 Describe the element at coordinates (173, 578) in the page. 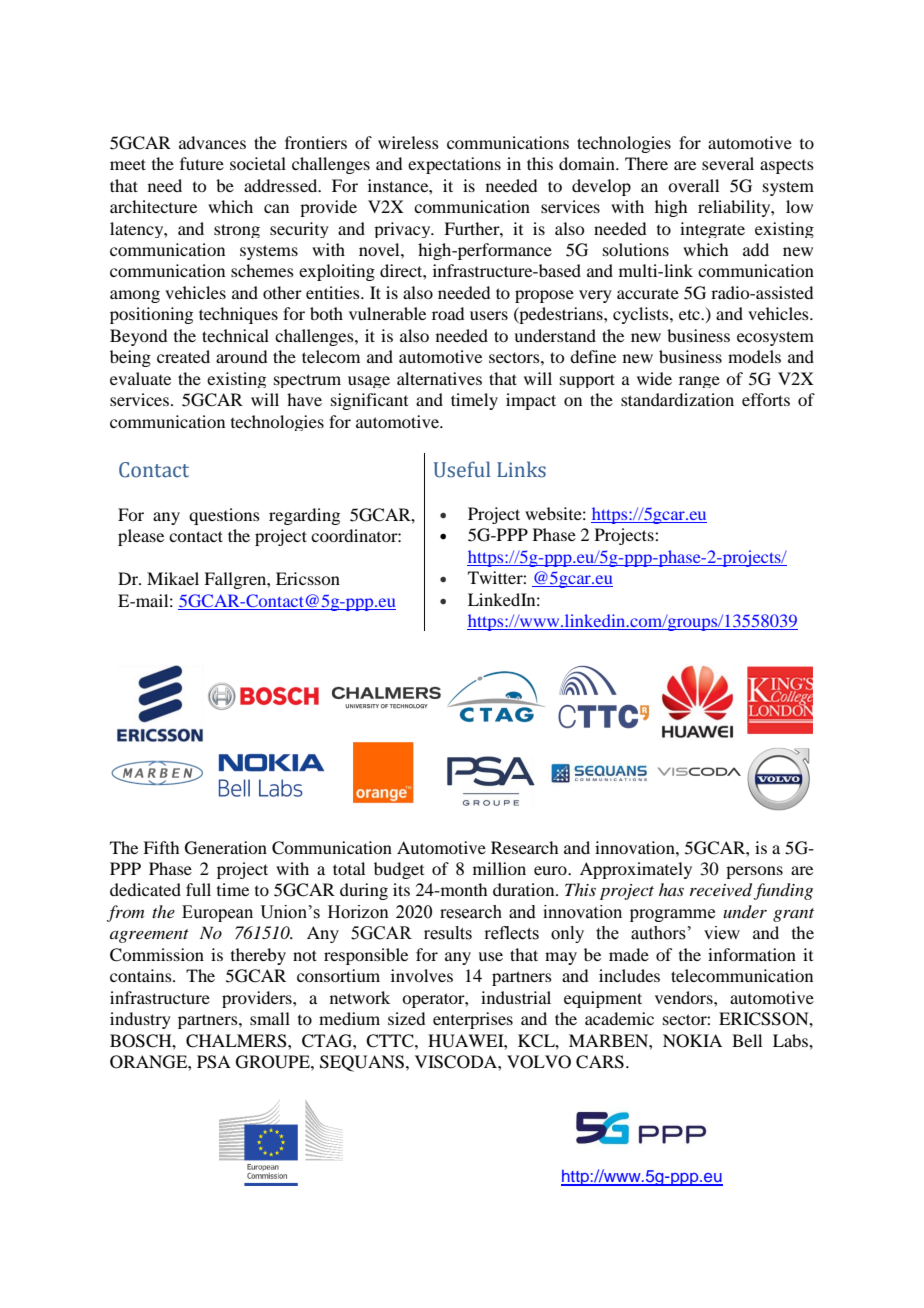

I see `Mikael` at that location.
